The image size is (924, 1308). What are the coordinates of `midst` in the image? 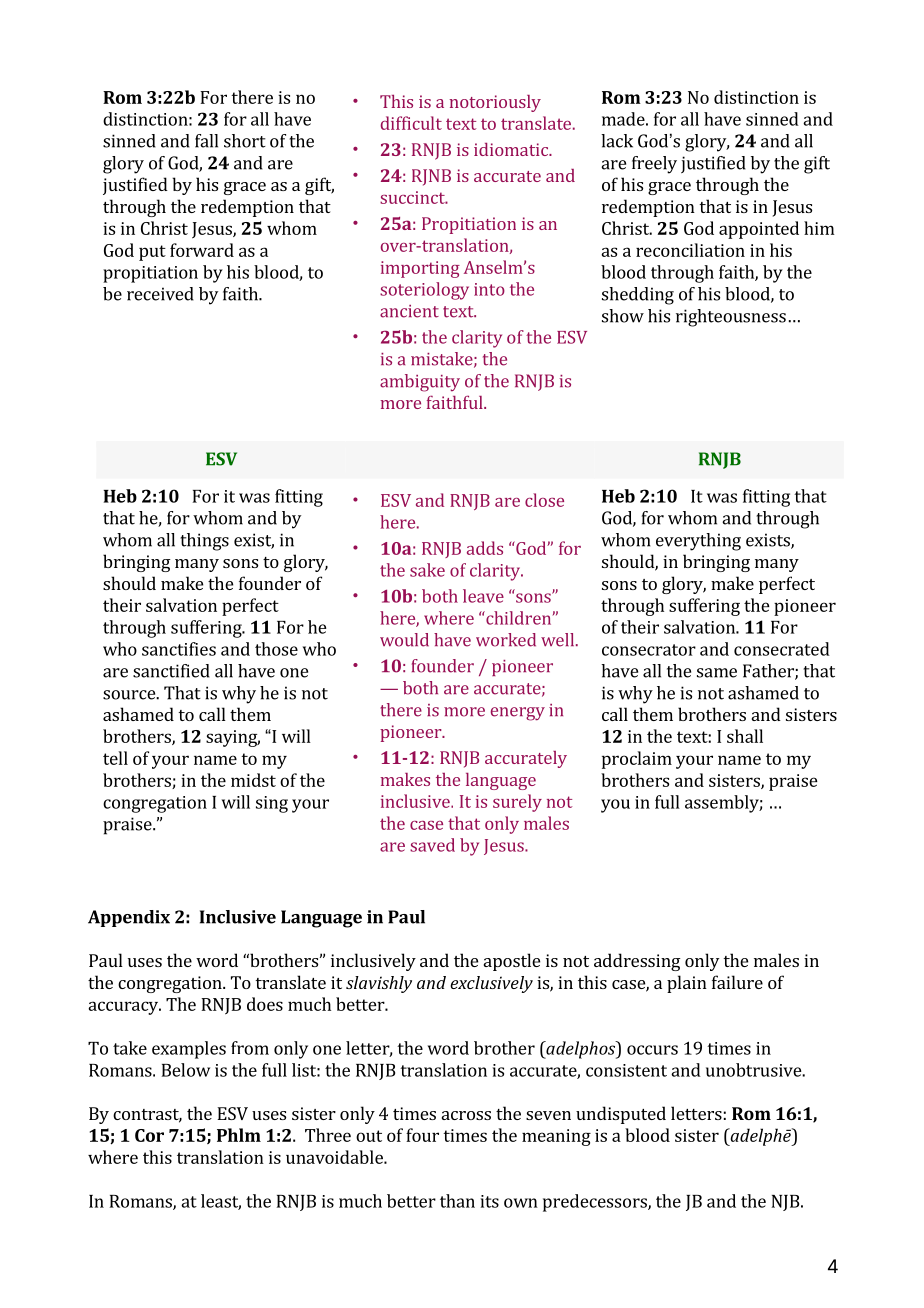 It's located at (253, 780).
